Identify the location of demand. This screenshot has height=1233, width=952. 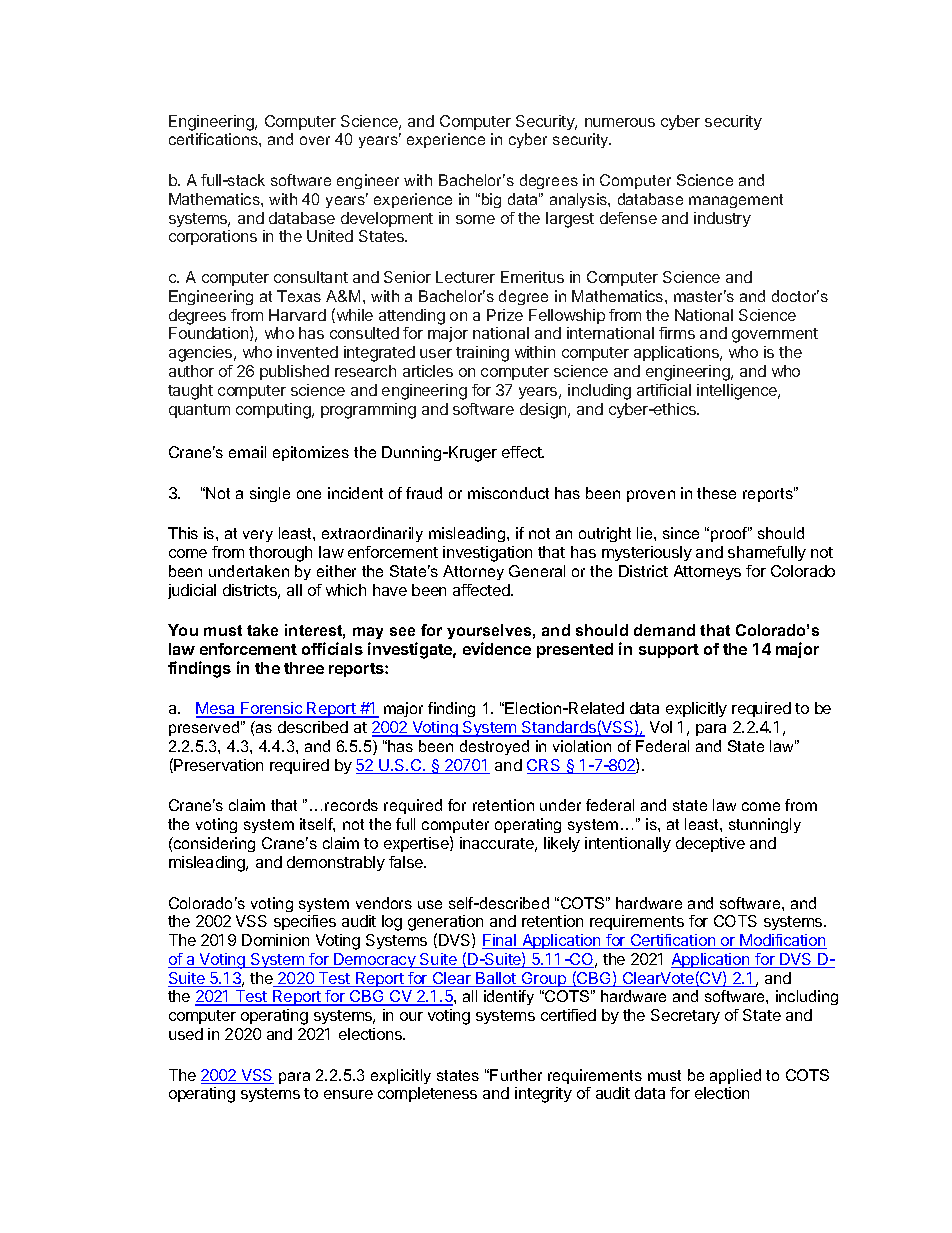
(664, 630).
